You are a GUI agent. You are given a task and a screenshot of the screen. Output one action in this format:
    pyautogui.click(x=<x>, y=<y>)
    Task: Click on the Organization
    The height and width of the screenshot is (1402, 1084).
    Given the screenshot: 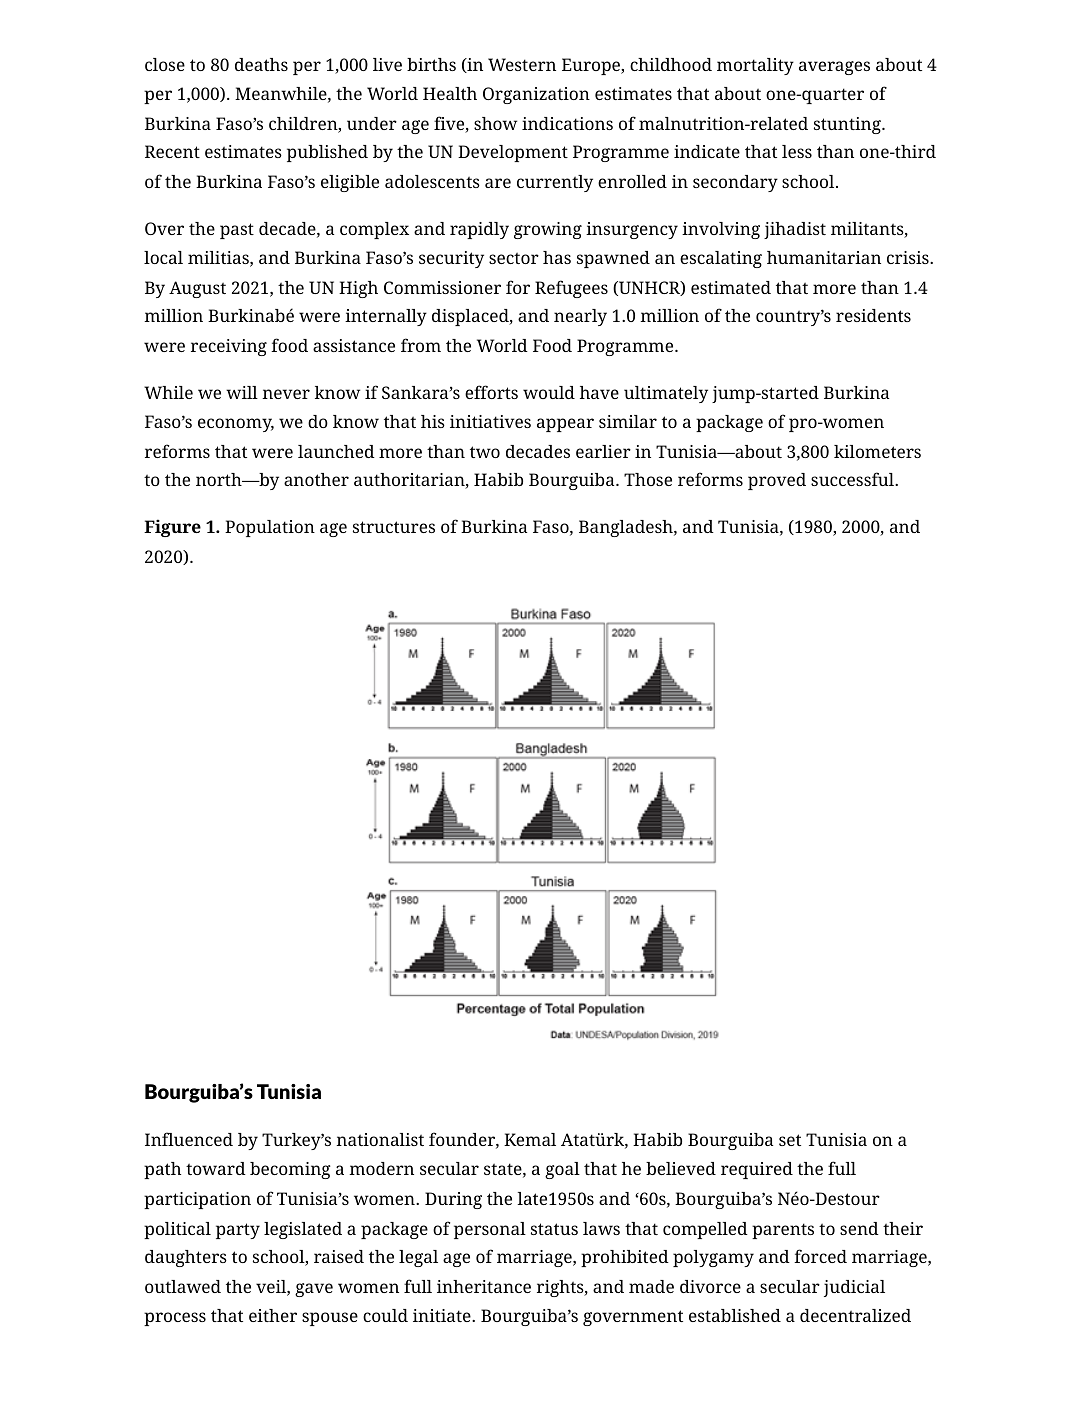 What is the action you would take?
    pyautogui.click(x=536, y=95)
